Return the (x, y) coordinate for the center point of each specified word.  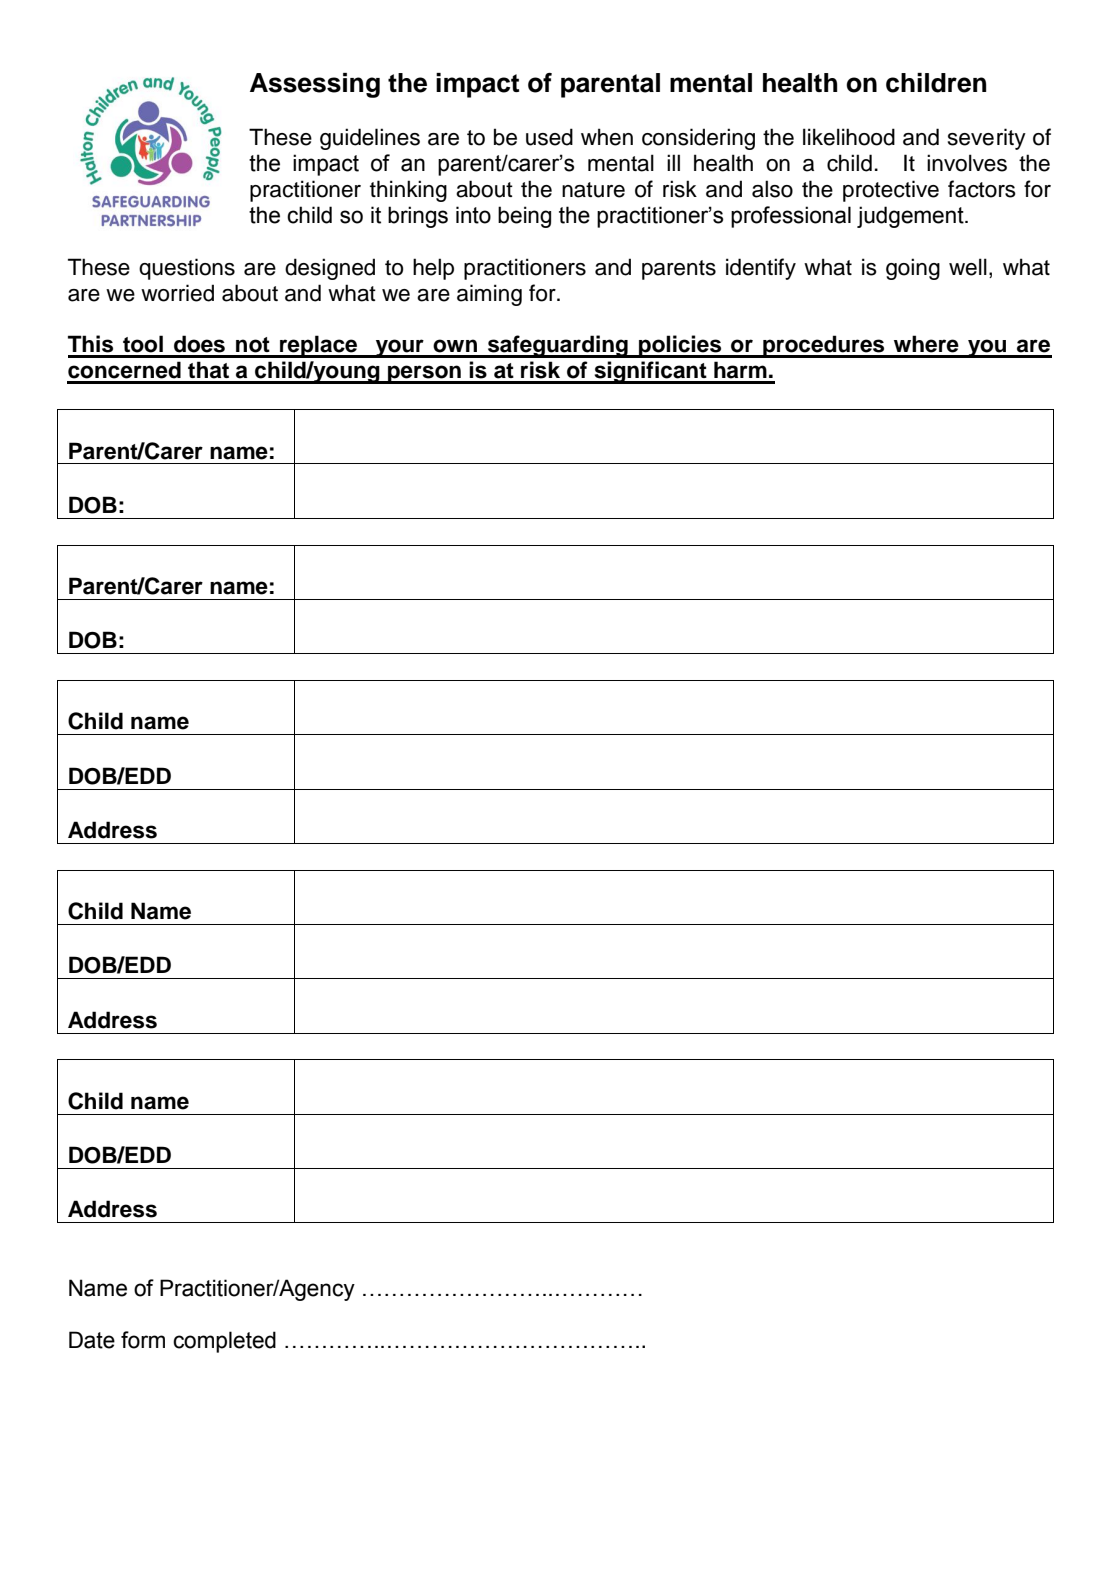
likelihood (849, 137)
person (424, 374)
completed (224, 1342)
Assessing (315, 85)
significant (650, 372)
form (143, 1340)
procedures (824, 346)
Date (92, 1340)
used (549, 137)
